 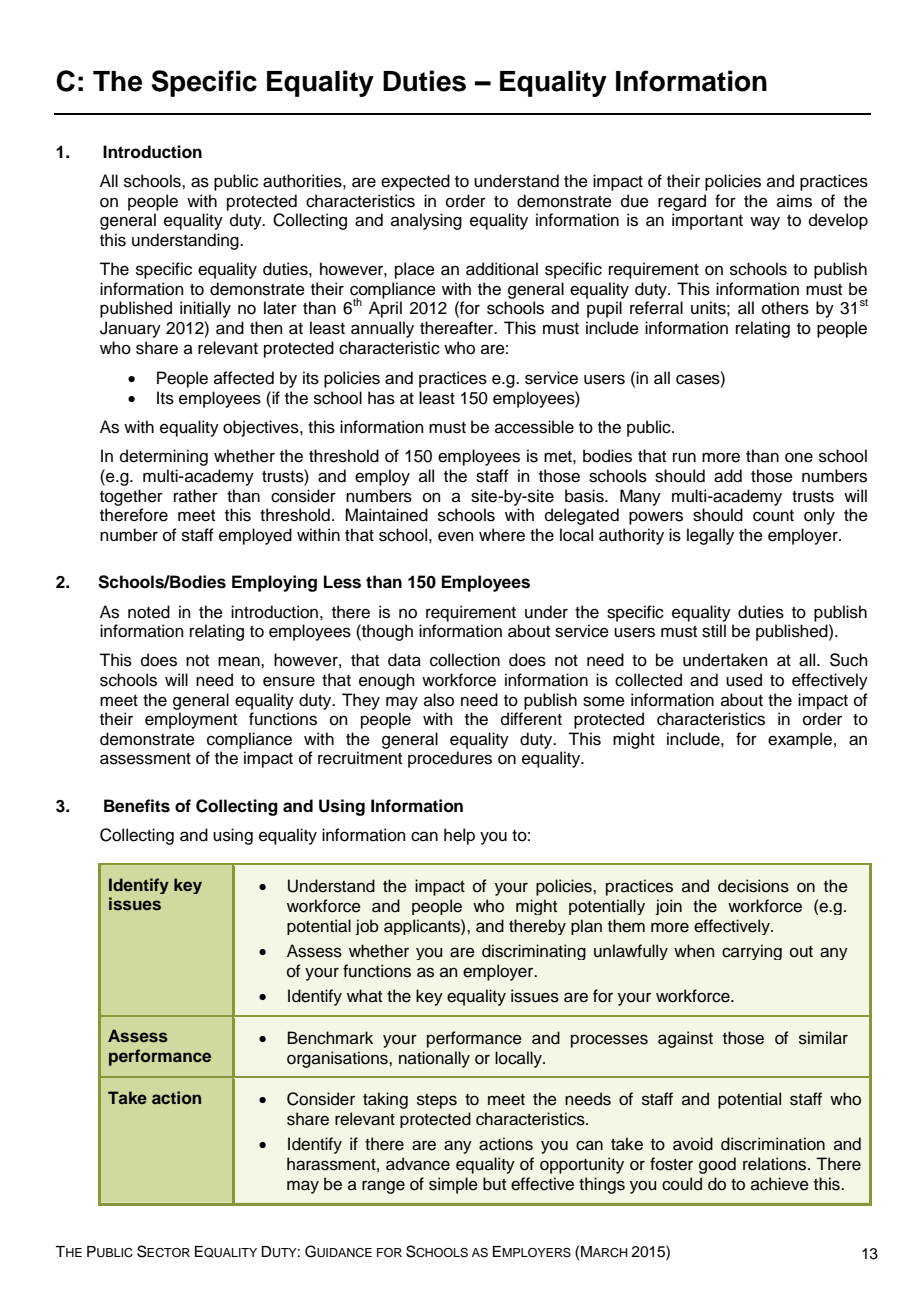 I want to click on relations, so click(x=776, y=1164).
